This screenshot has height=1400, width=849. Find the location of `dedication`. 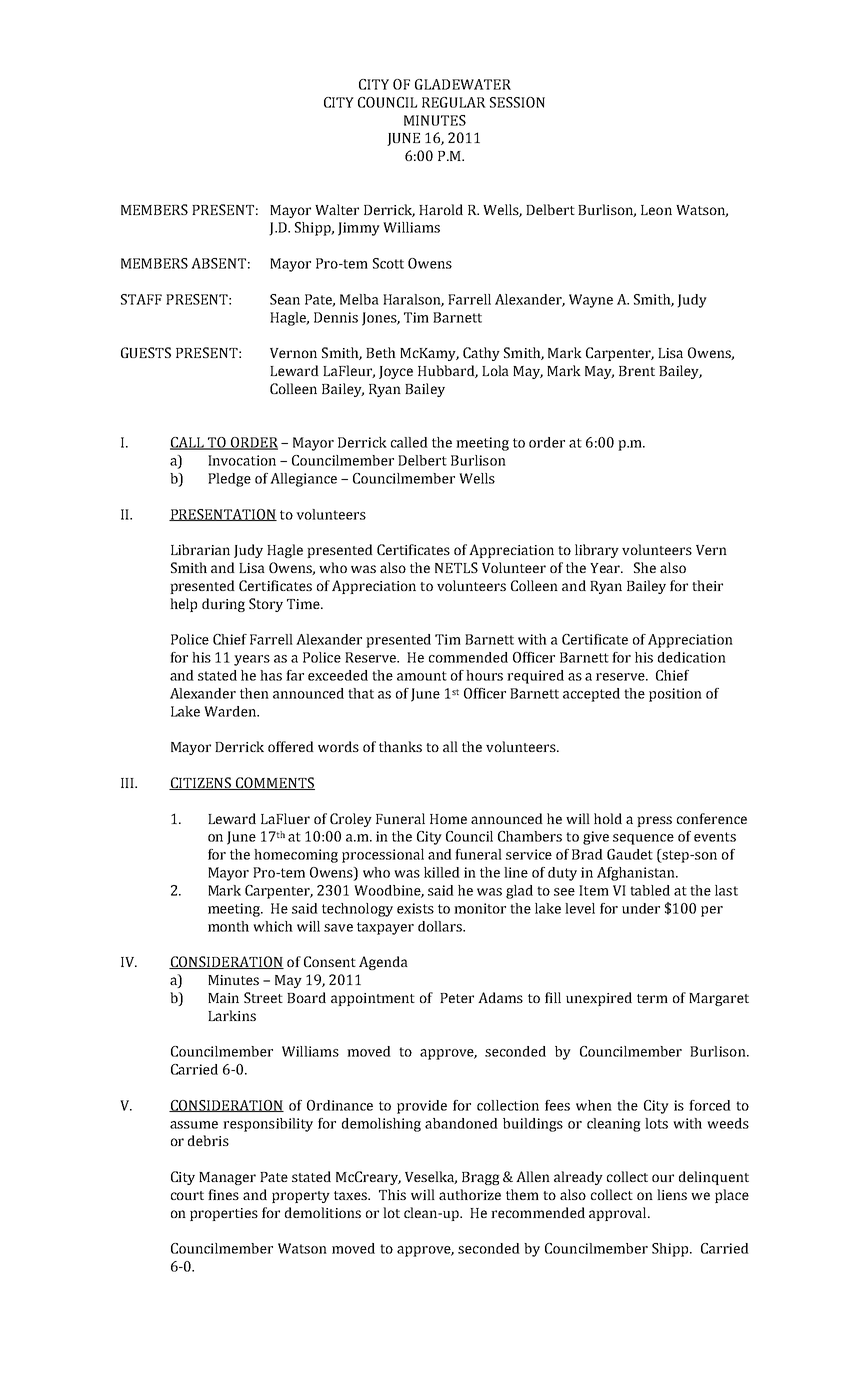

dedication is located at coordinates (692, 657).
